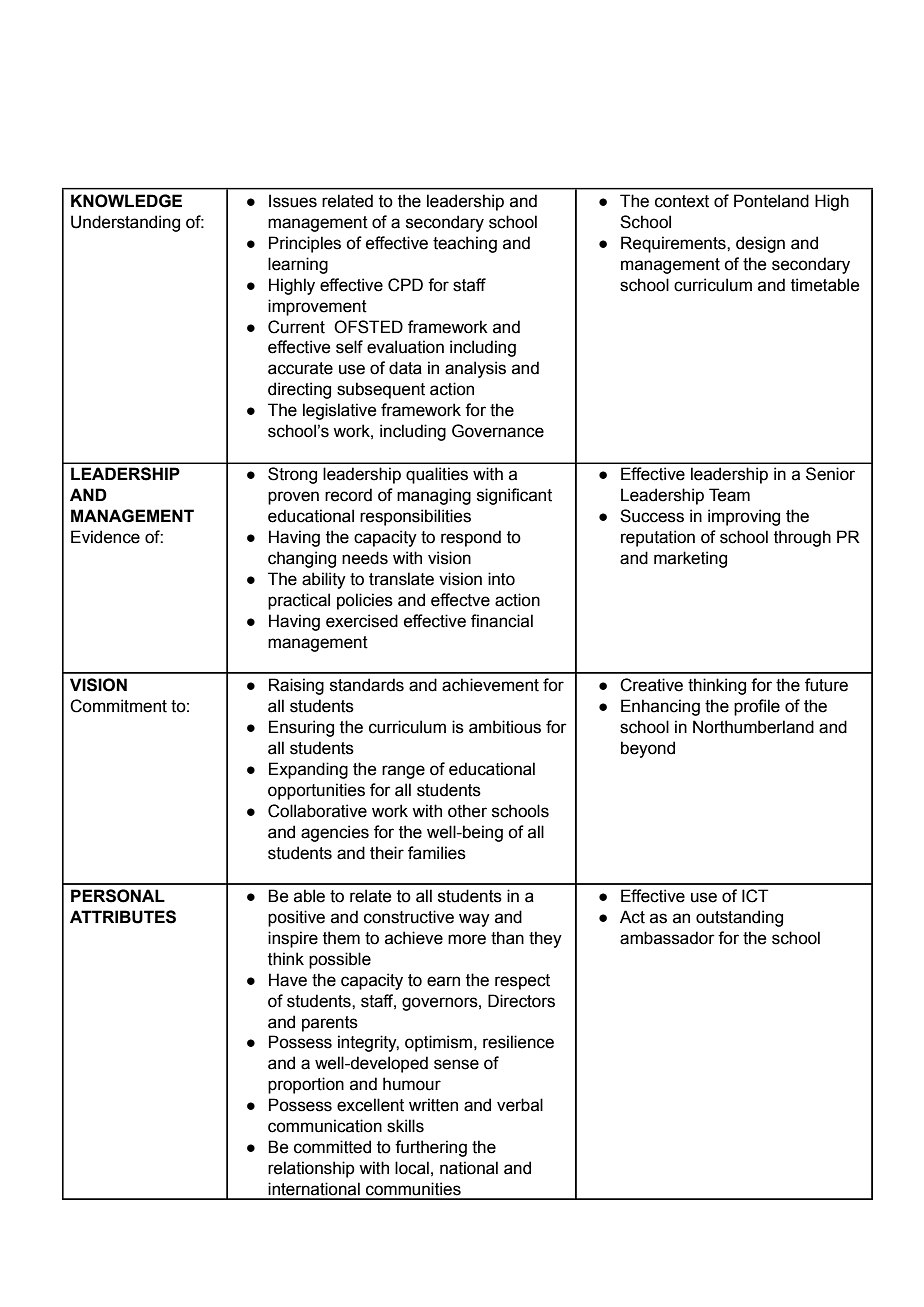  What do you see at coordinates (311, 1169) in the document?
I see `relationship` at bounding box center [311, 1169].
